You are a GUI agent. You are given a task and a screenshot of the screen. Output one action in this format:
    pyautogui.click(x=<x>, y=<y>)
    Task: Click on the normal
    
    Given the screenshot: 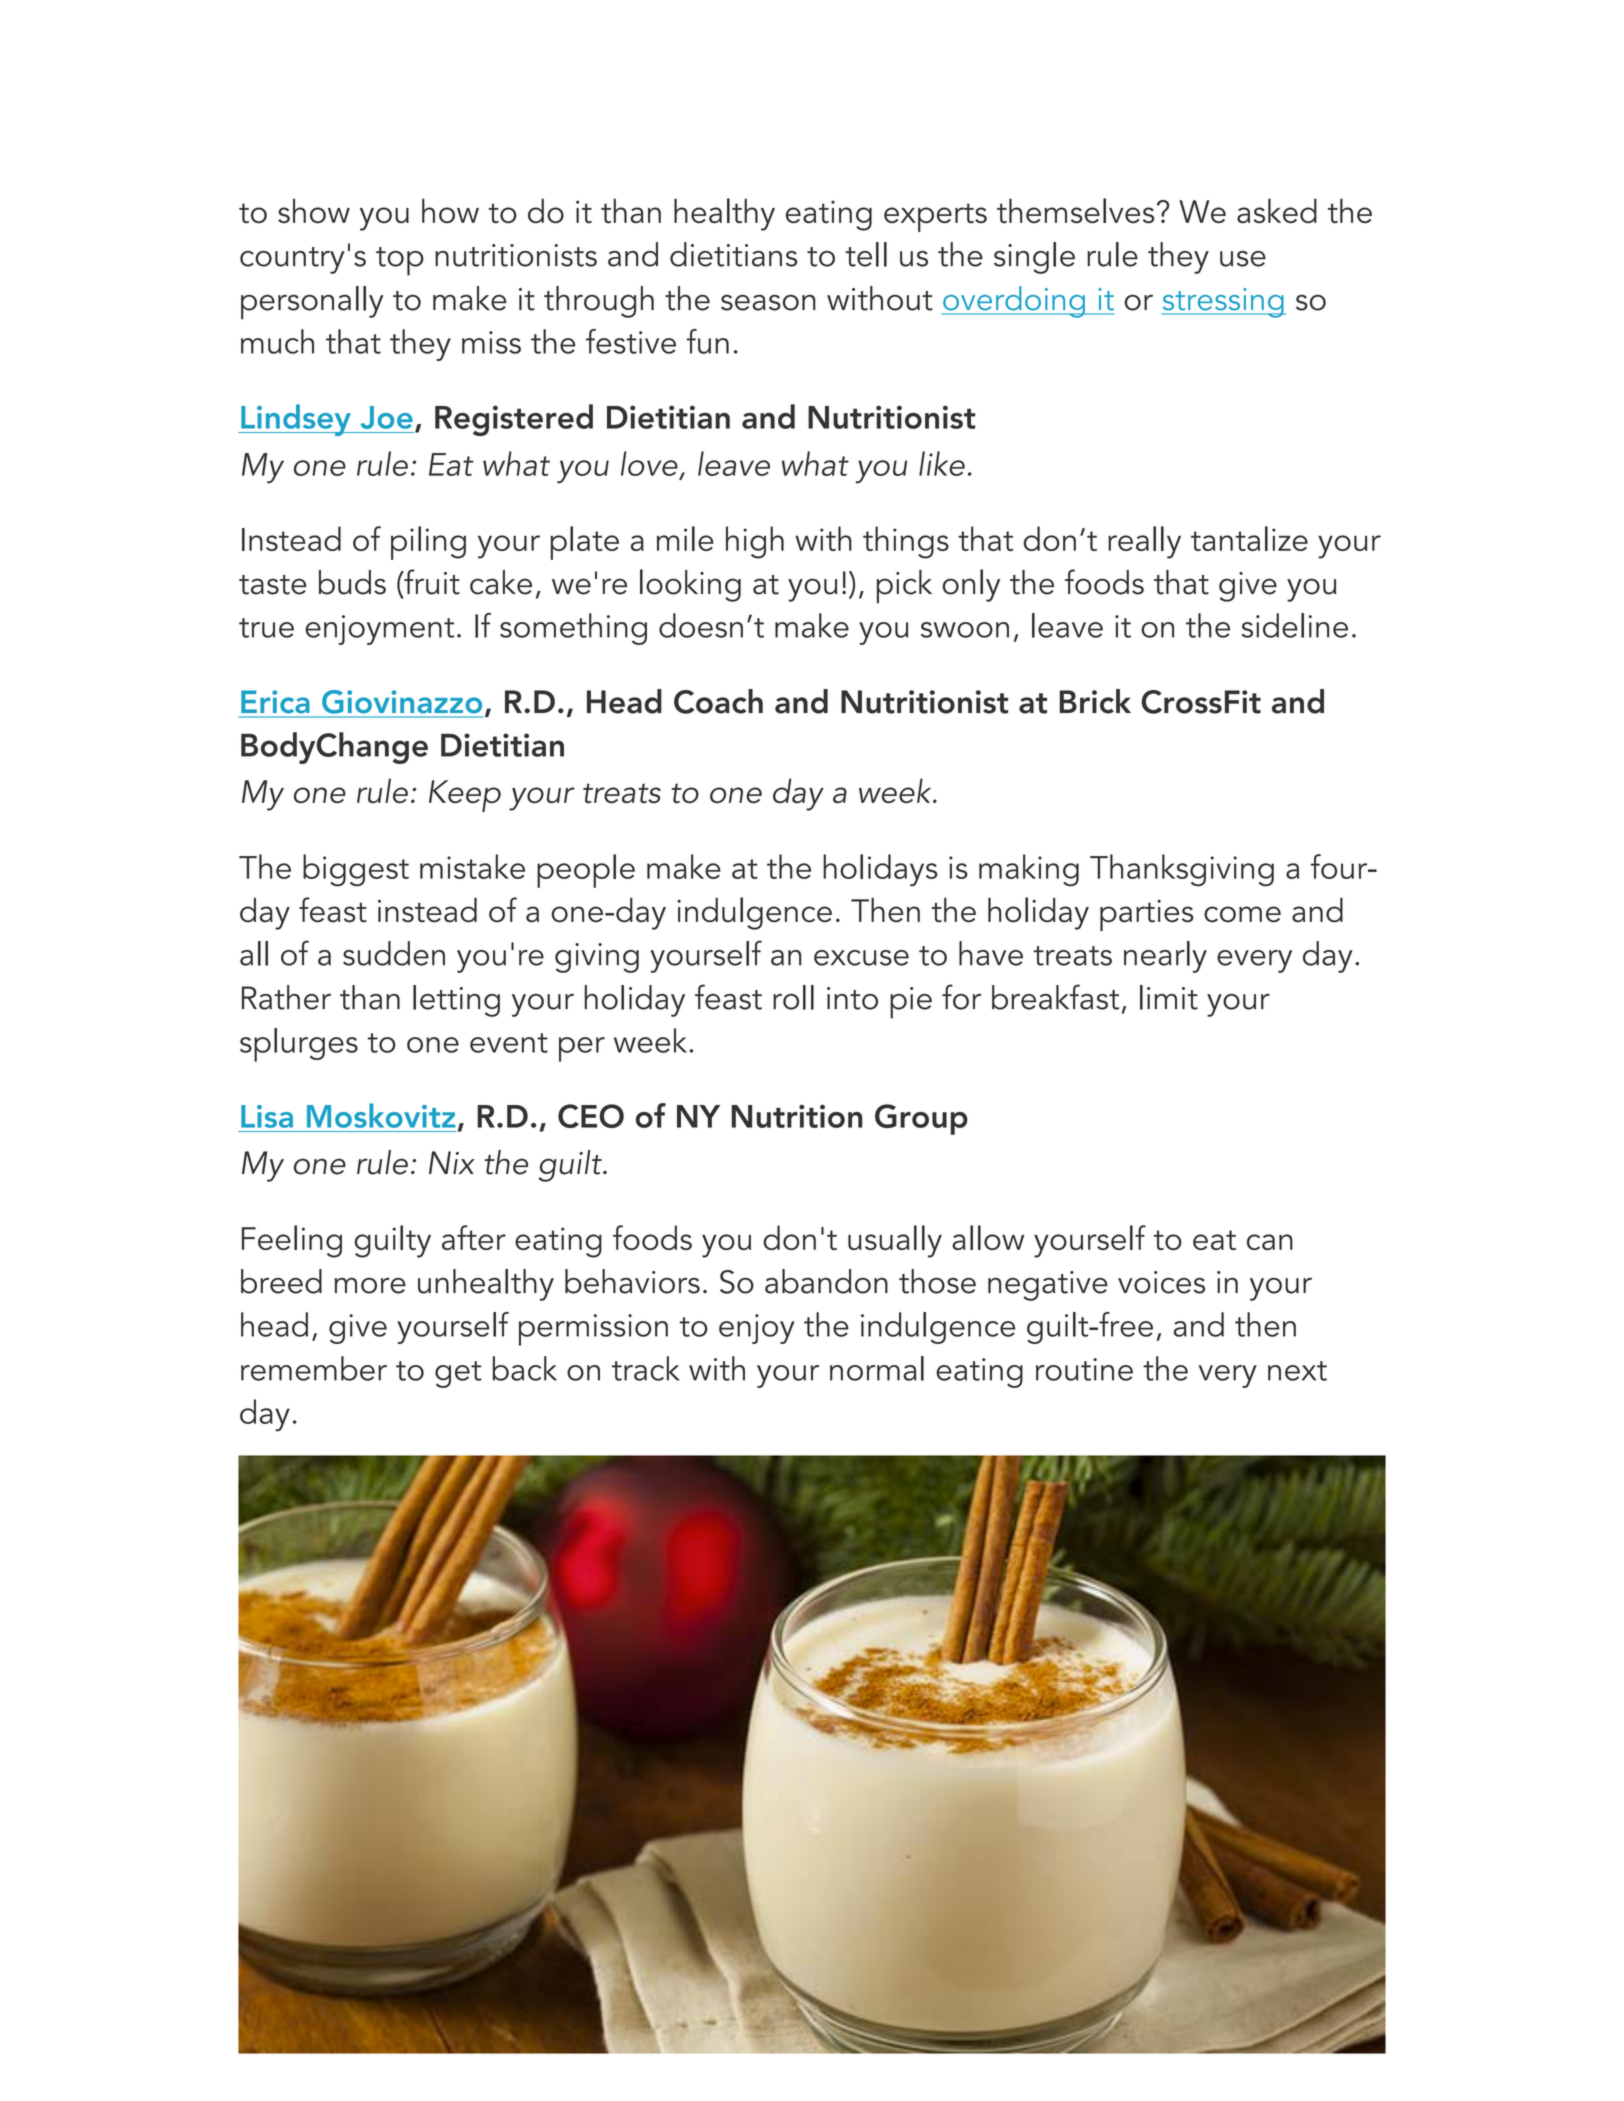 What is the action you would take?
    pyautogui.click(x=877, y=1368)
